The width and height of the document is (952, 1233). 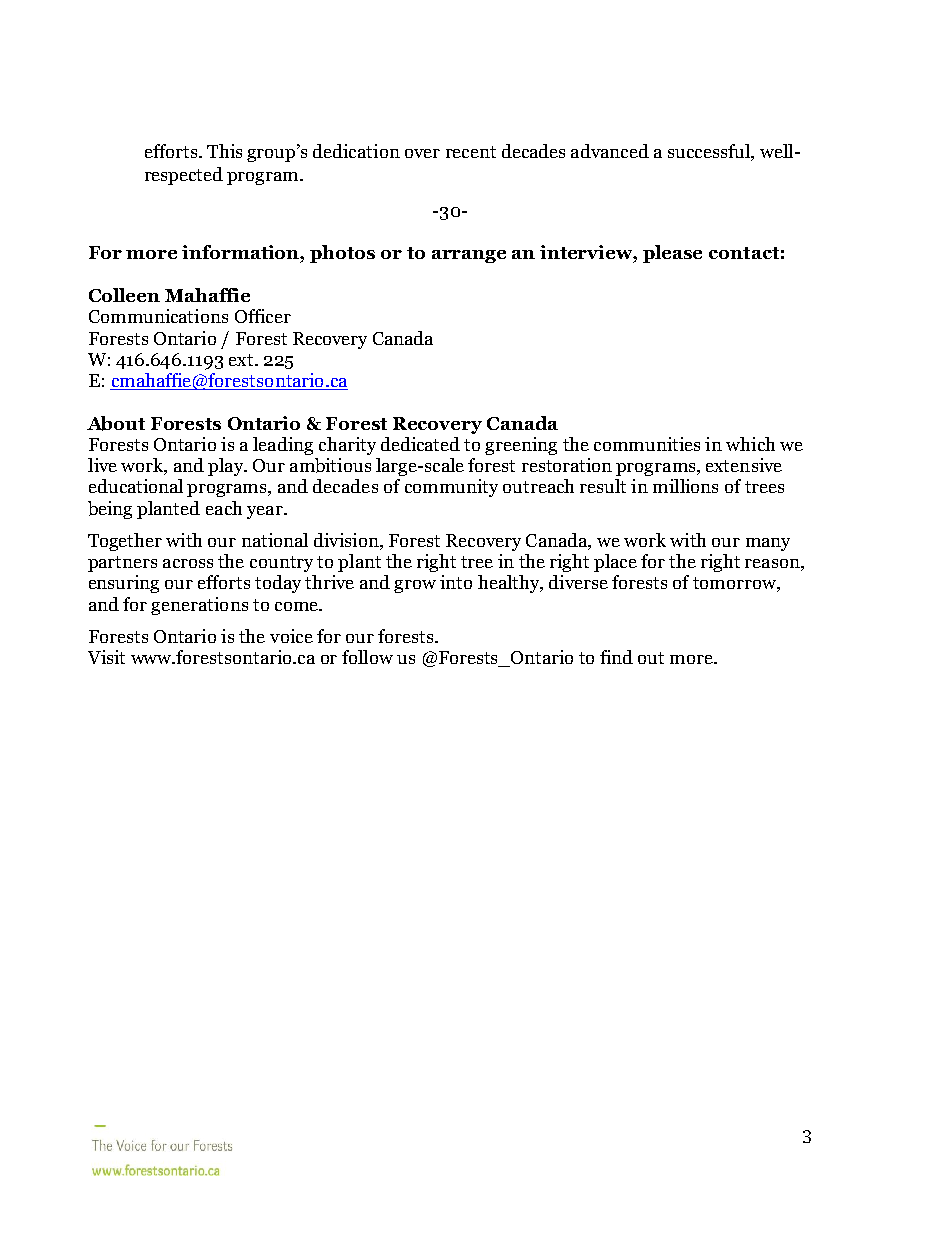 What do you see at coordinates (263, 316) in the document?
I see `Officer` at bounding box center [263, 316].
